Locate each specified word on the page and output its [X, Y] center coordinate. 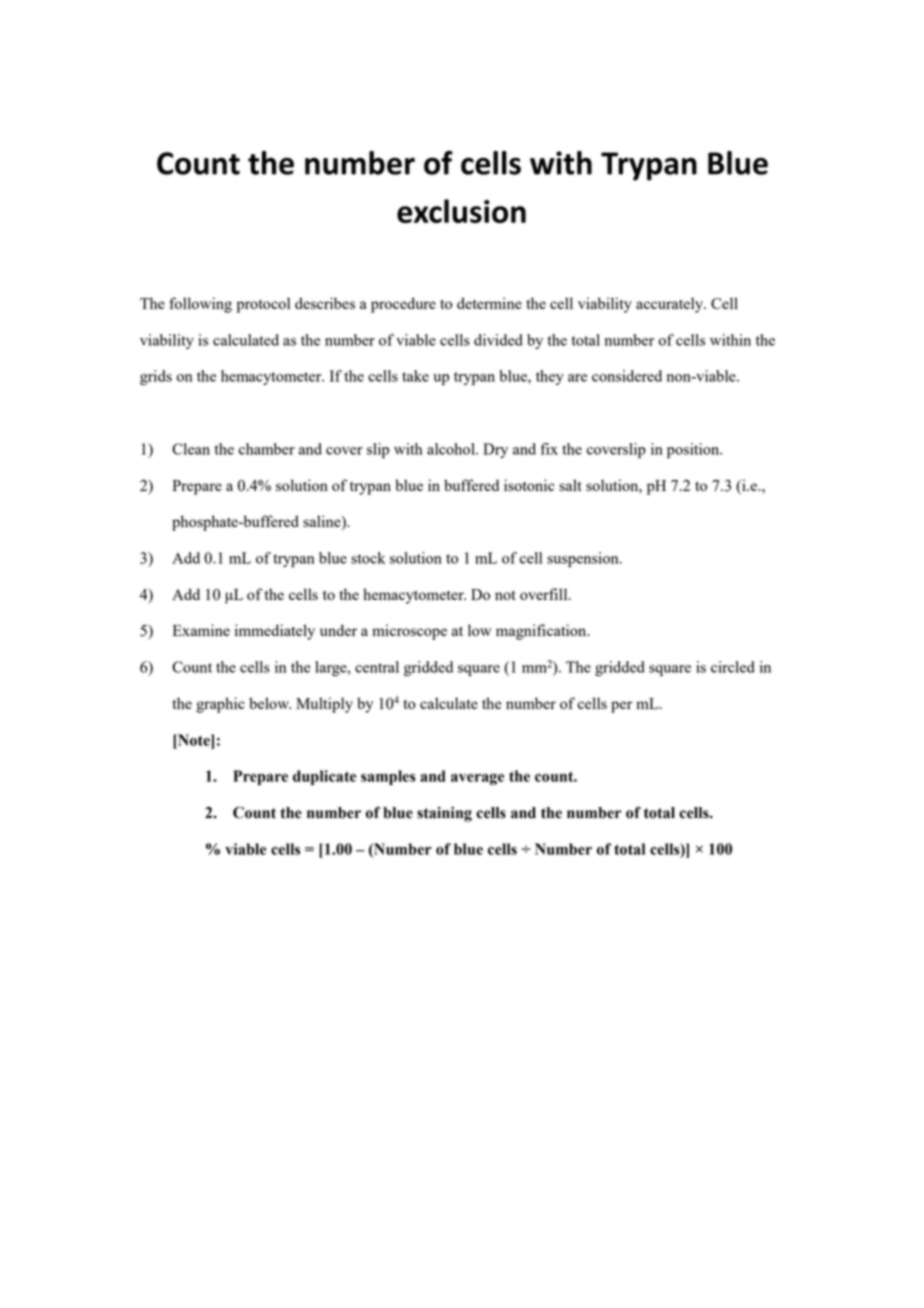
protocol [263, 305]
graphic [220, 705]
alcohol [452, 449]
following [200, 305]
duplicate [324, 777]
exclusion [461, 211]
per [621, 707]
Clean [191, 449]
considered [627, 376]
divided [498, 340]
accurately [670, 305]
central [377, 667]
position [694, 450]
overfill [545, 594]
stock [368, 558]
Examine [201, 630]
